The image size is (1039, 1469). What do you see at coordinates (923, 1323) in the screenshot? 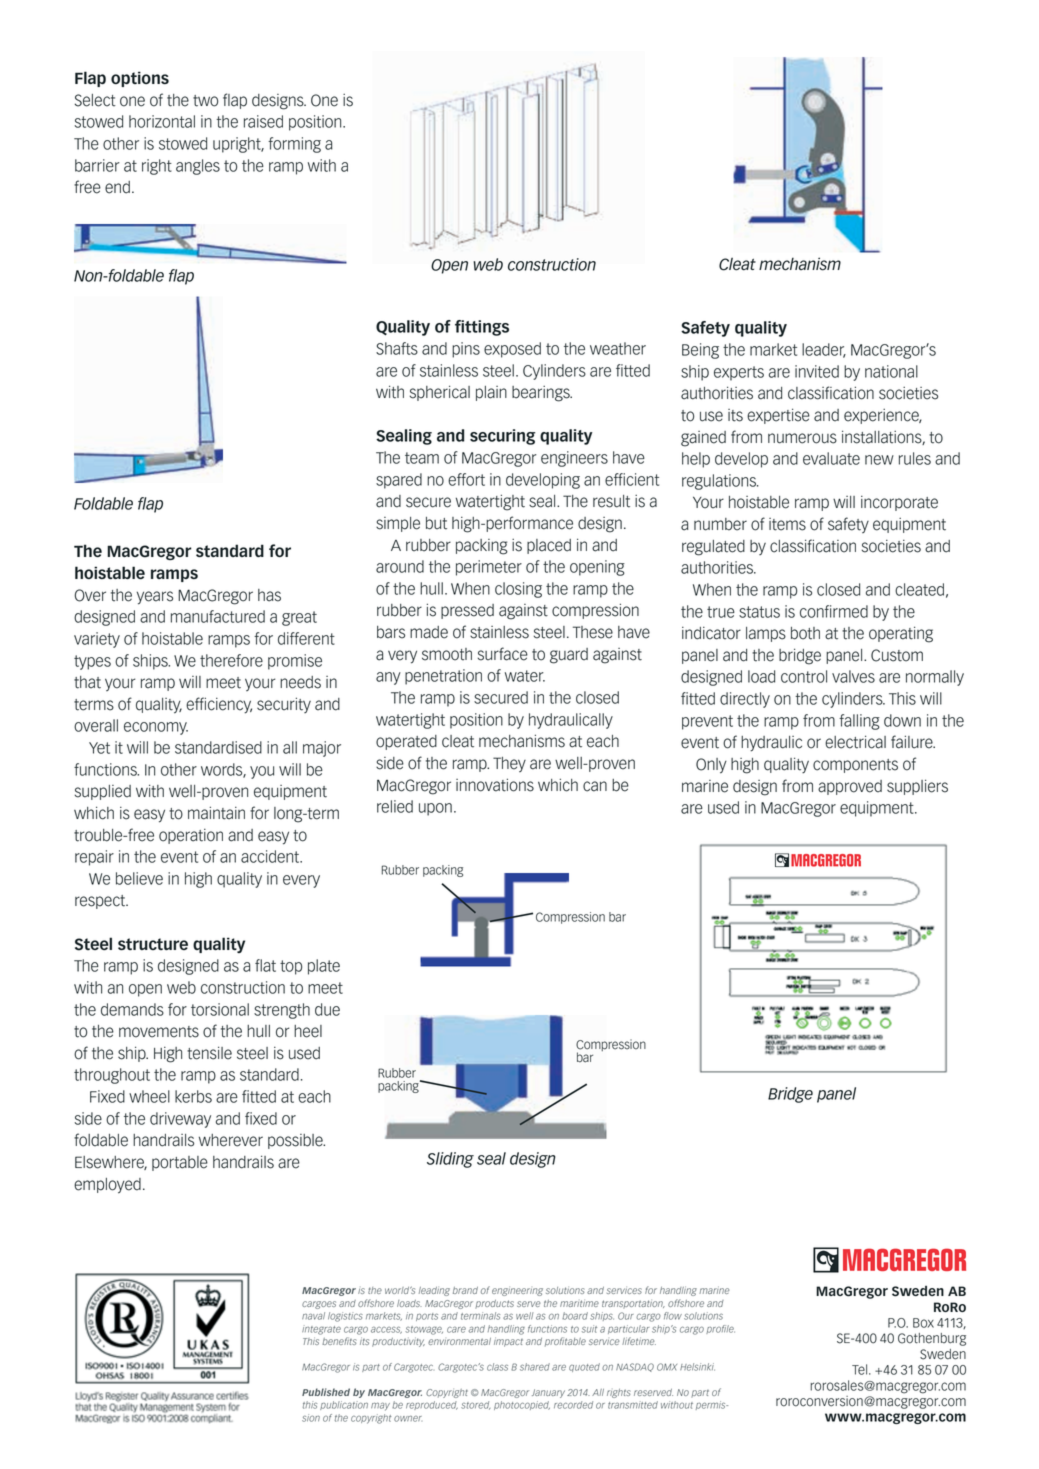
I see `Box` at bounding box center [923, 1323].
